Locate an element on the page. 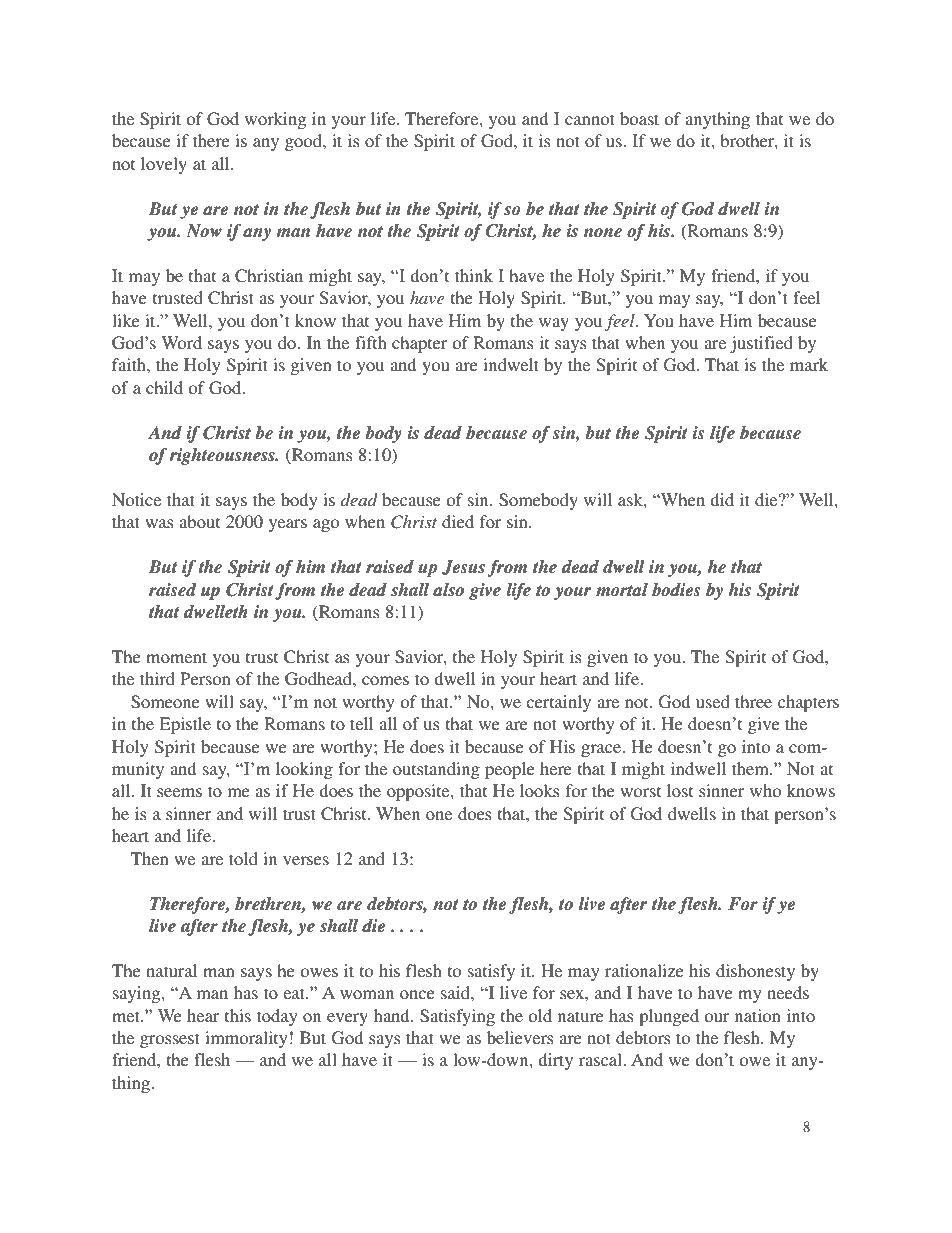 Image resolution: width=952 pixels, height=1233 pixels. nation is located at coordinates (758, 1015).
